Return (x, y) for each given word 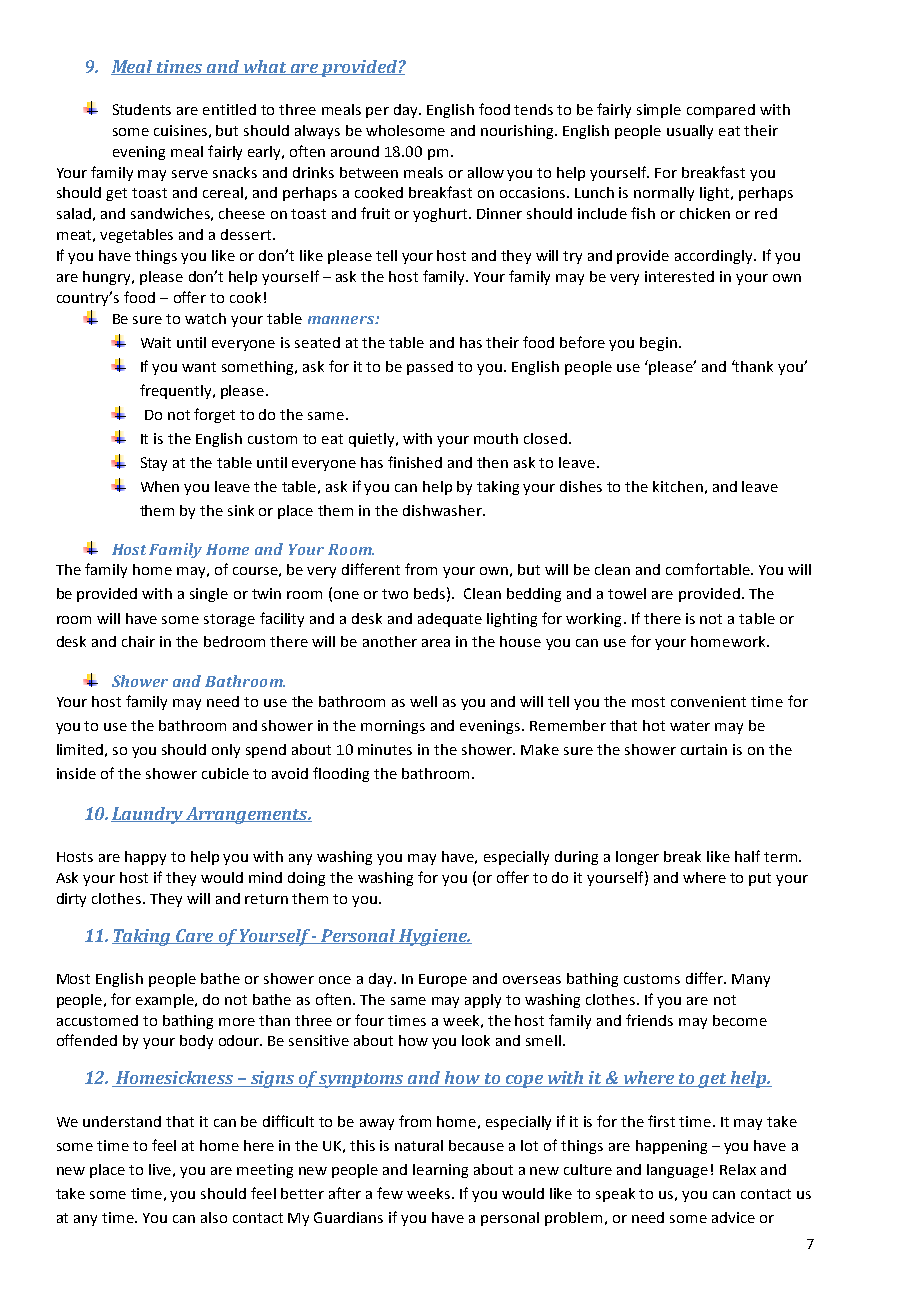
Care (194, 936)
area (436, 643)
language (677, 1171)
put (760, 879)
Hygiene (433, 937)
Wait (156, 342)
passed (430, 368)
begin (658, 344)
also (214, 1217)
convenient (708, 701)
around (355, 151)
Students (142, 109)
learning (440, 1171)
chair (138, 641)
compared (721, 111)
